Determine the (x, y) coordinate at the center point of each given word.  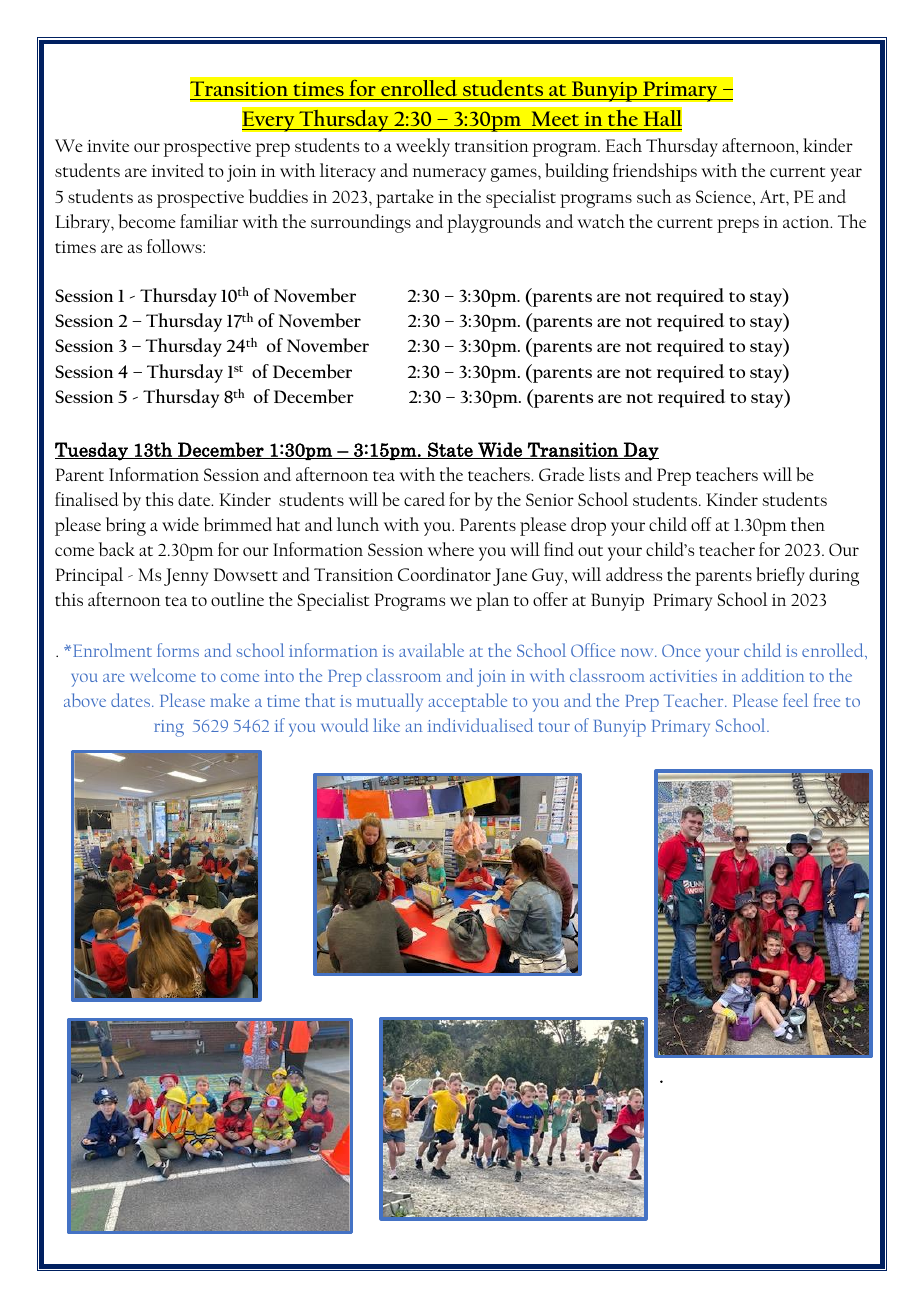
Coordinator (444, 574)
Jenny (186, 577)
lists (604, 474)
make (230, 700)
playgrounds (494, 223)
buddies (278, 196)
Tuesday (92, 451)
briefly (780, 576)
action (807, 222)
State (450, 450)
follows (175, 246)
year (846, 175)
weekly (423, 147)
